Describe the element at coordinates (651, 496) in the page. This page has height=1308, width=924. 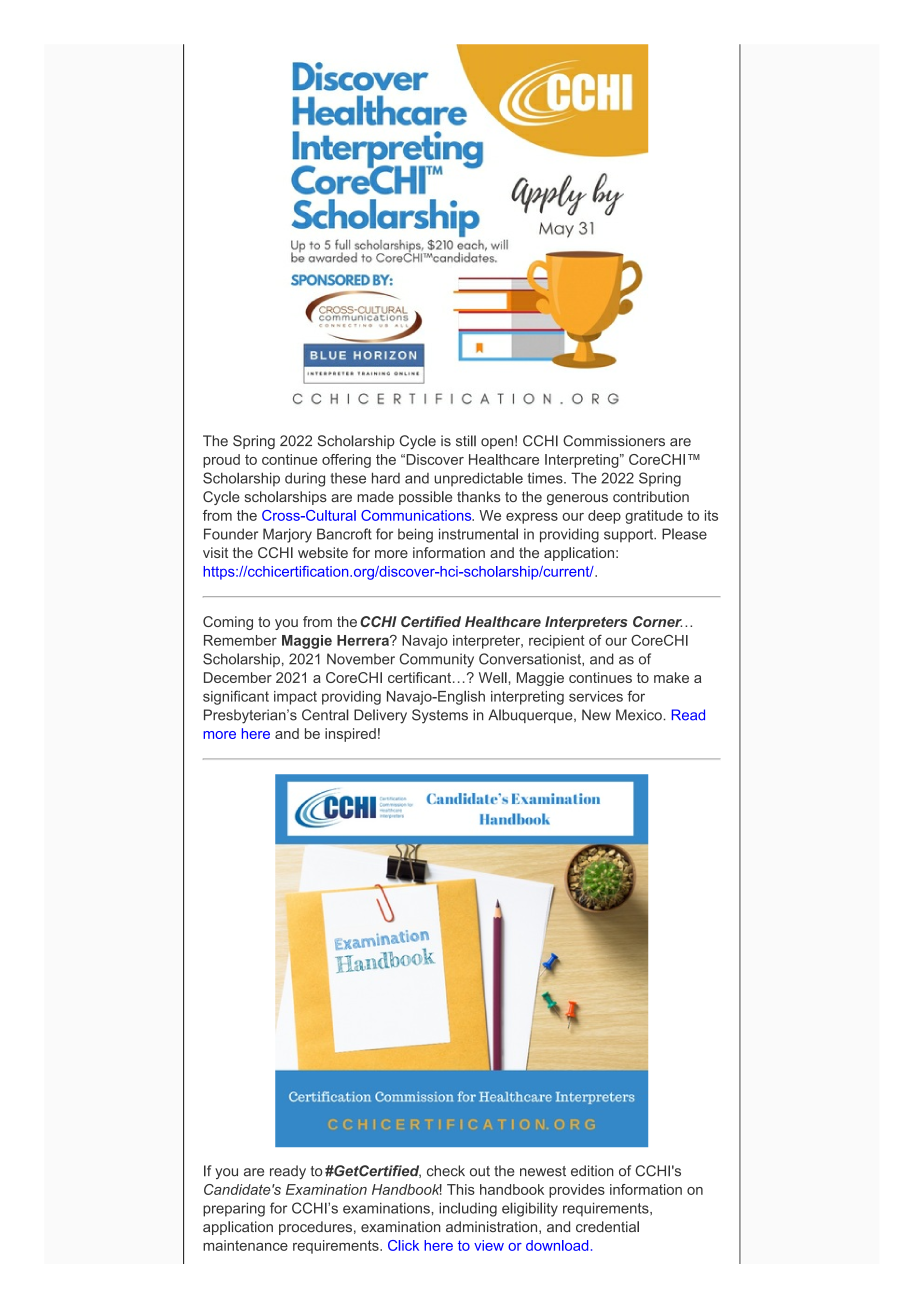
I see `contribution` at that location.
